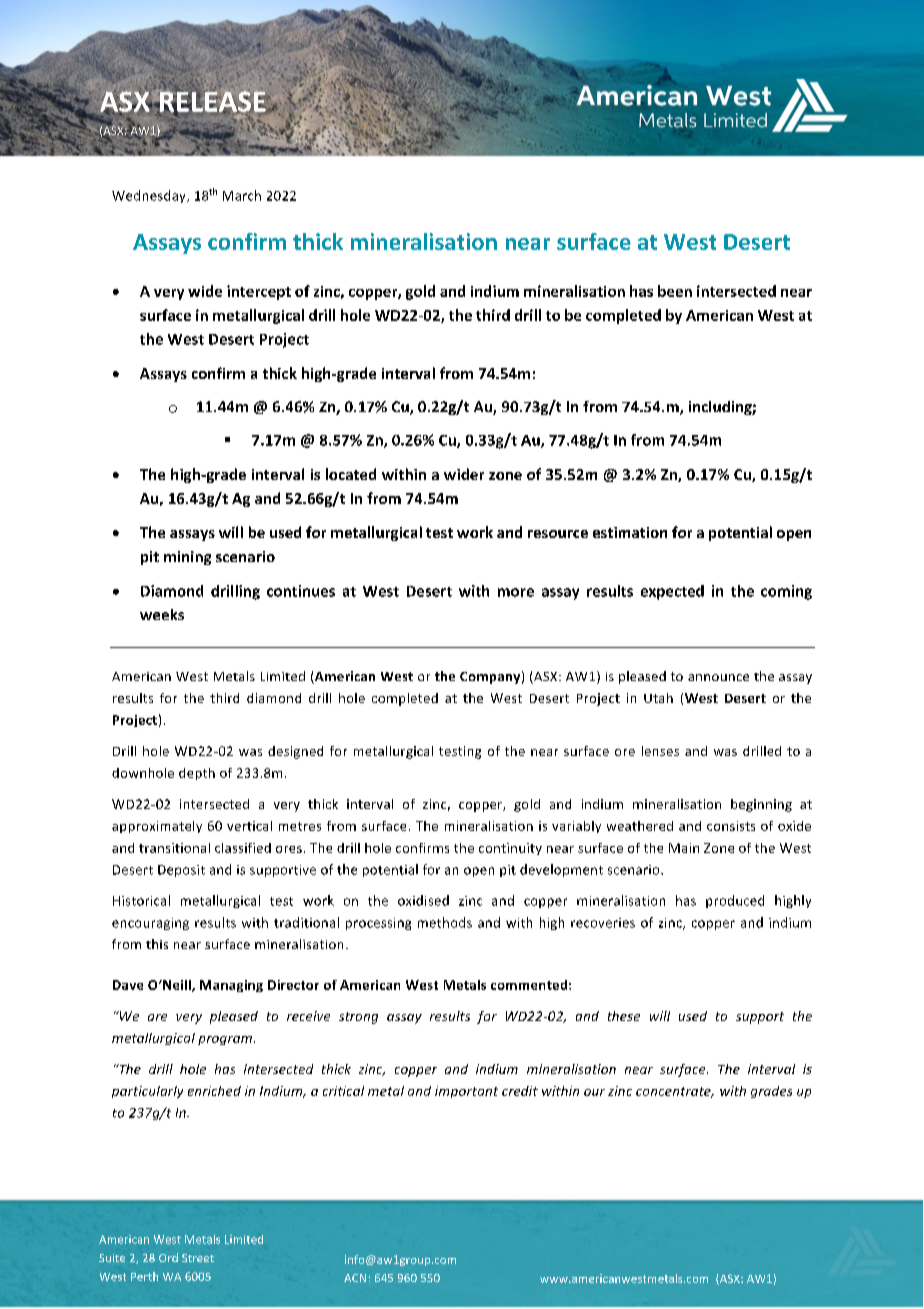 The width and height of the screenshot is (924, 1309). Describe the element at coordinates (181, 871) in the screenshot. I see `Deposit` at that location.
